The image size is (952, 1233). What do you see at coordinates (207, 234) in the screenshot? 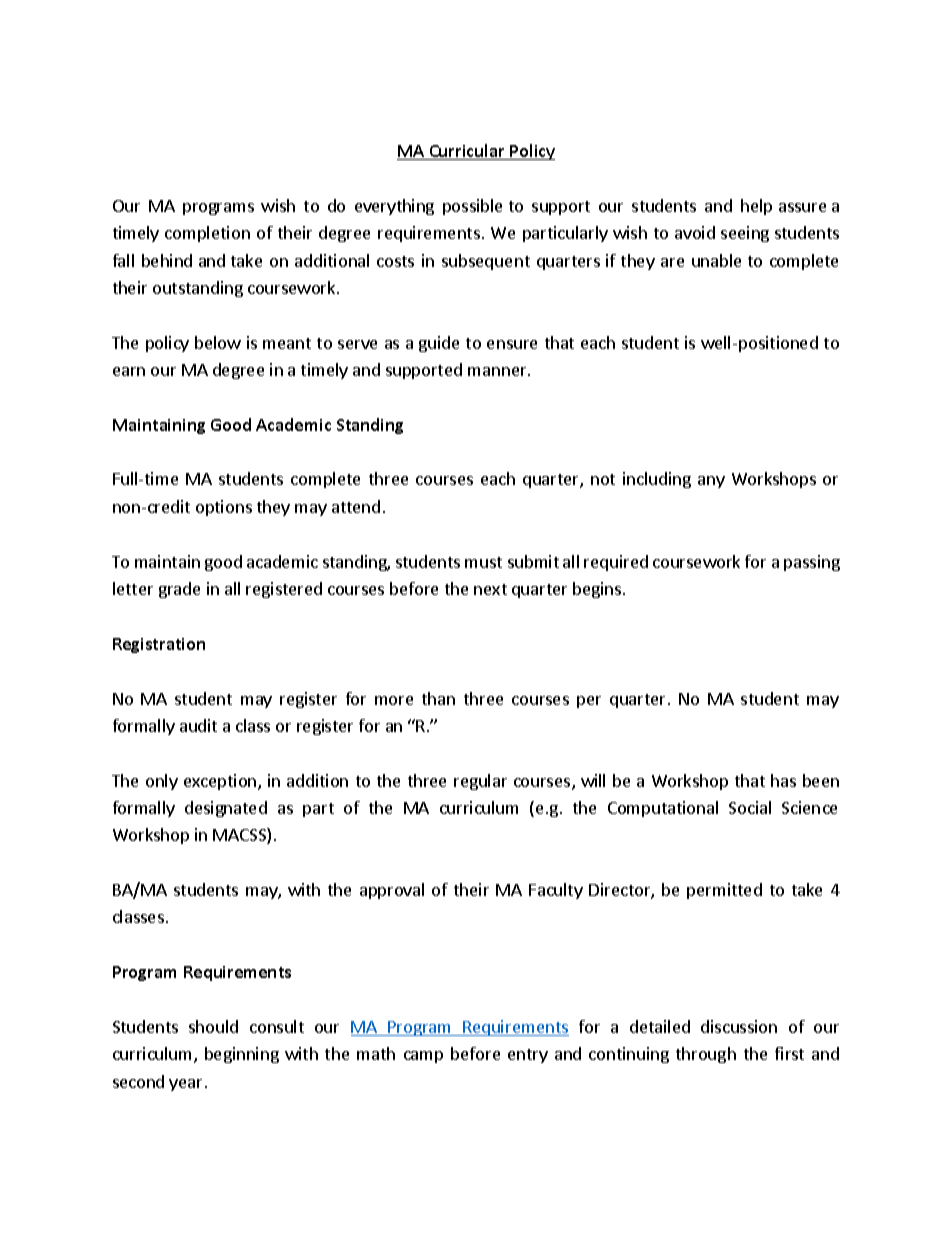
I see `completion` at bounding box center [207, 234].
